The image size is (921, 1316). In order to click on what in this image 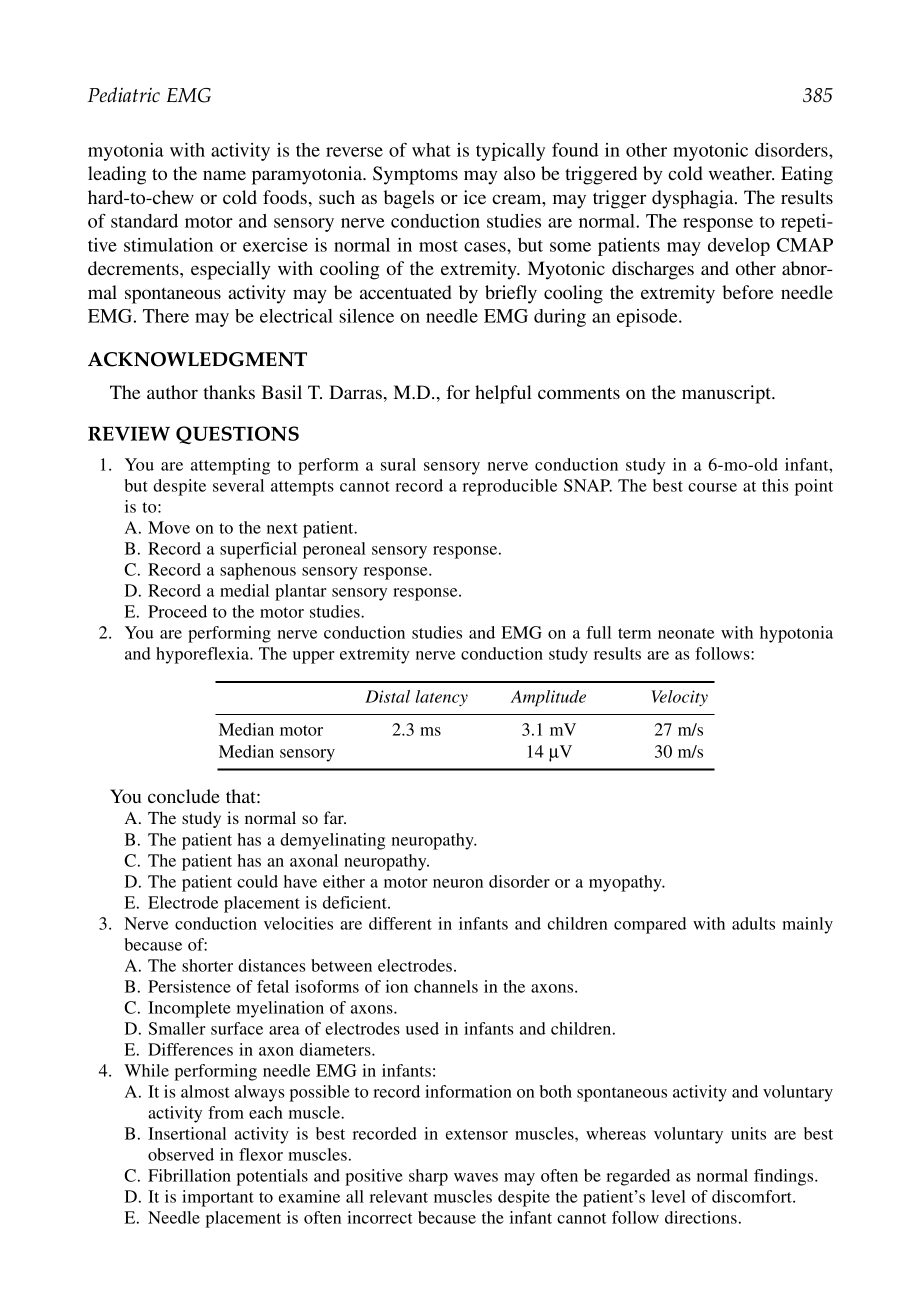, I will do `click(431, 150)`.
